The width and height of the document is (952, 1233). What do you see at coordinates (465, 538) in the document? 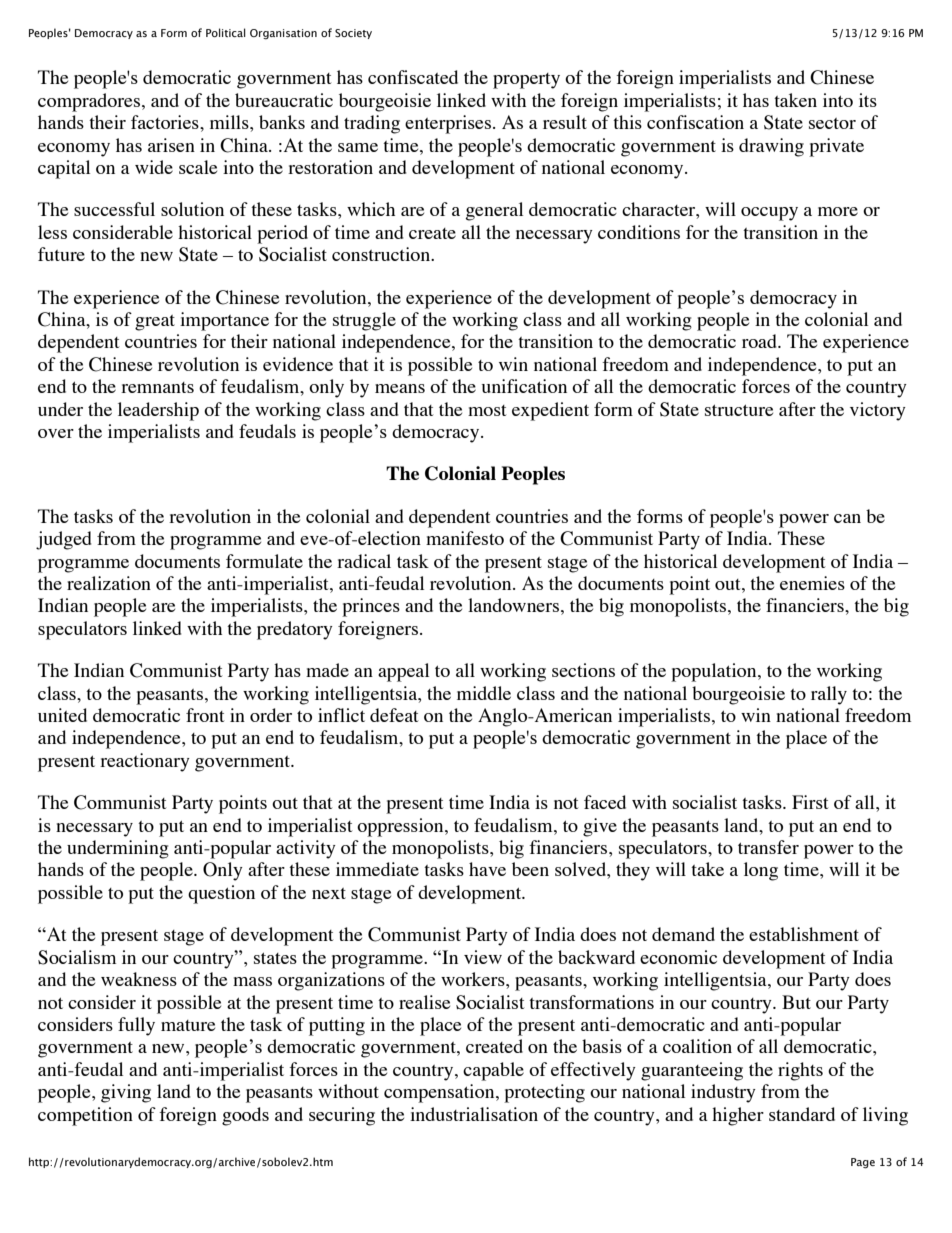
I see `manifesto` at bounding box center [465, 538].
